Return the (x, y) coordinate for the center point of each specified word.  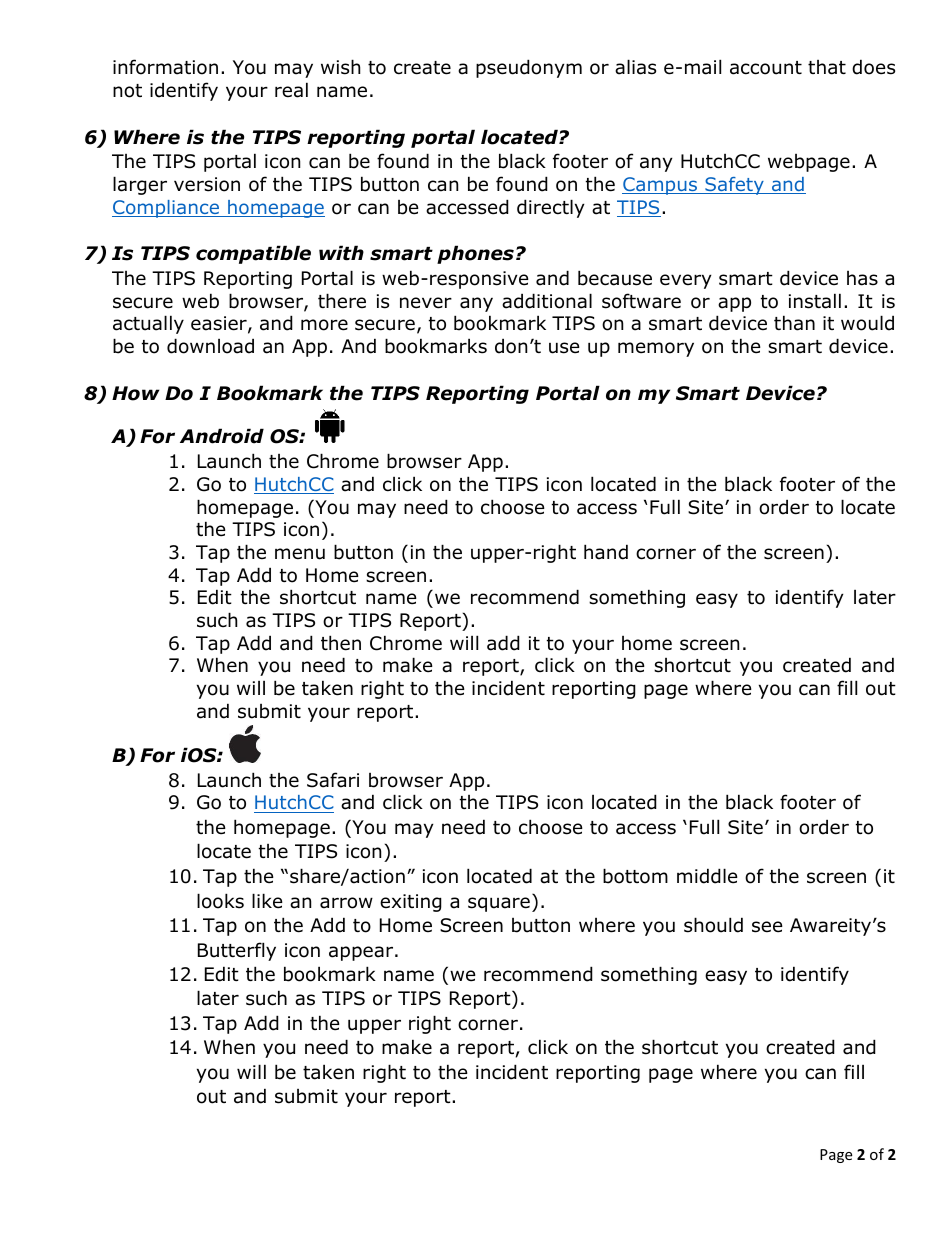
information (165, 67)
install (815, 301)
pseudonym (529, 68)
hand (606, 552)
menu (300, 554)
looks (220, 901)
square (499, 904)
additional (547, 301)
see (767, 927)
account (766, 68)
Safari (333, 780)
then (341, 643)
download (210, 346)
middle (707, 876)
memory (656, 349)
